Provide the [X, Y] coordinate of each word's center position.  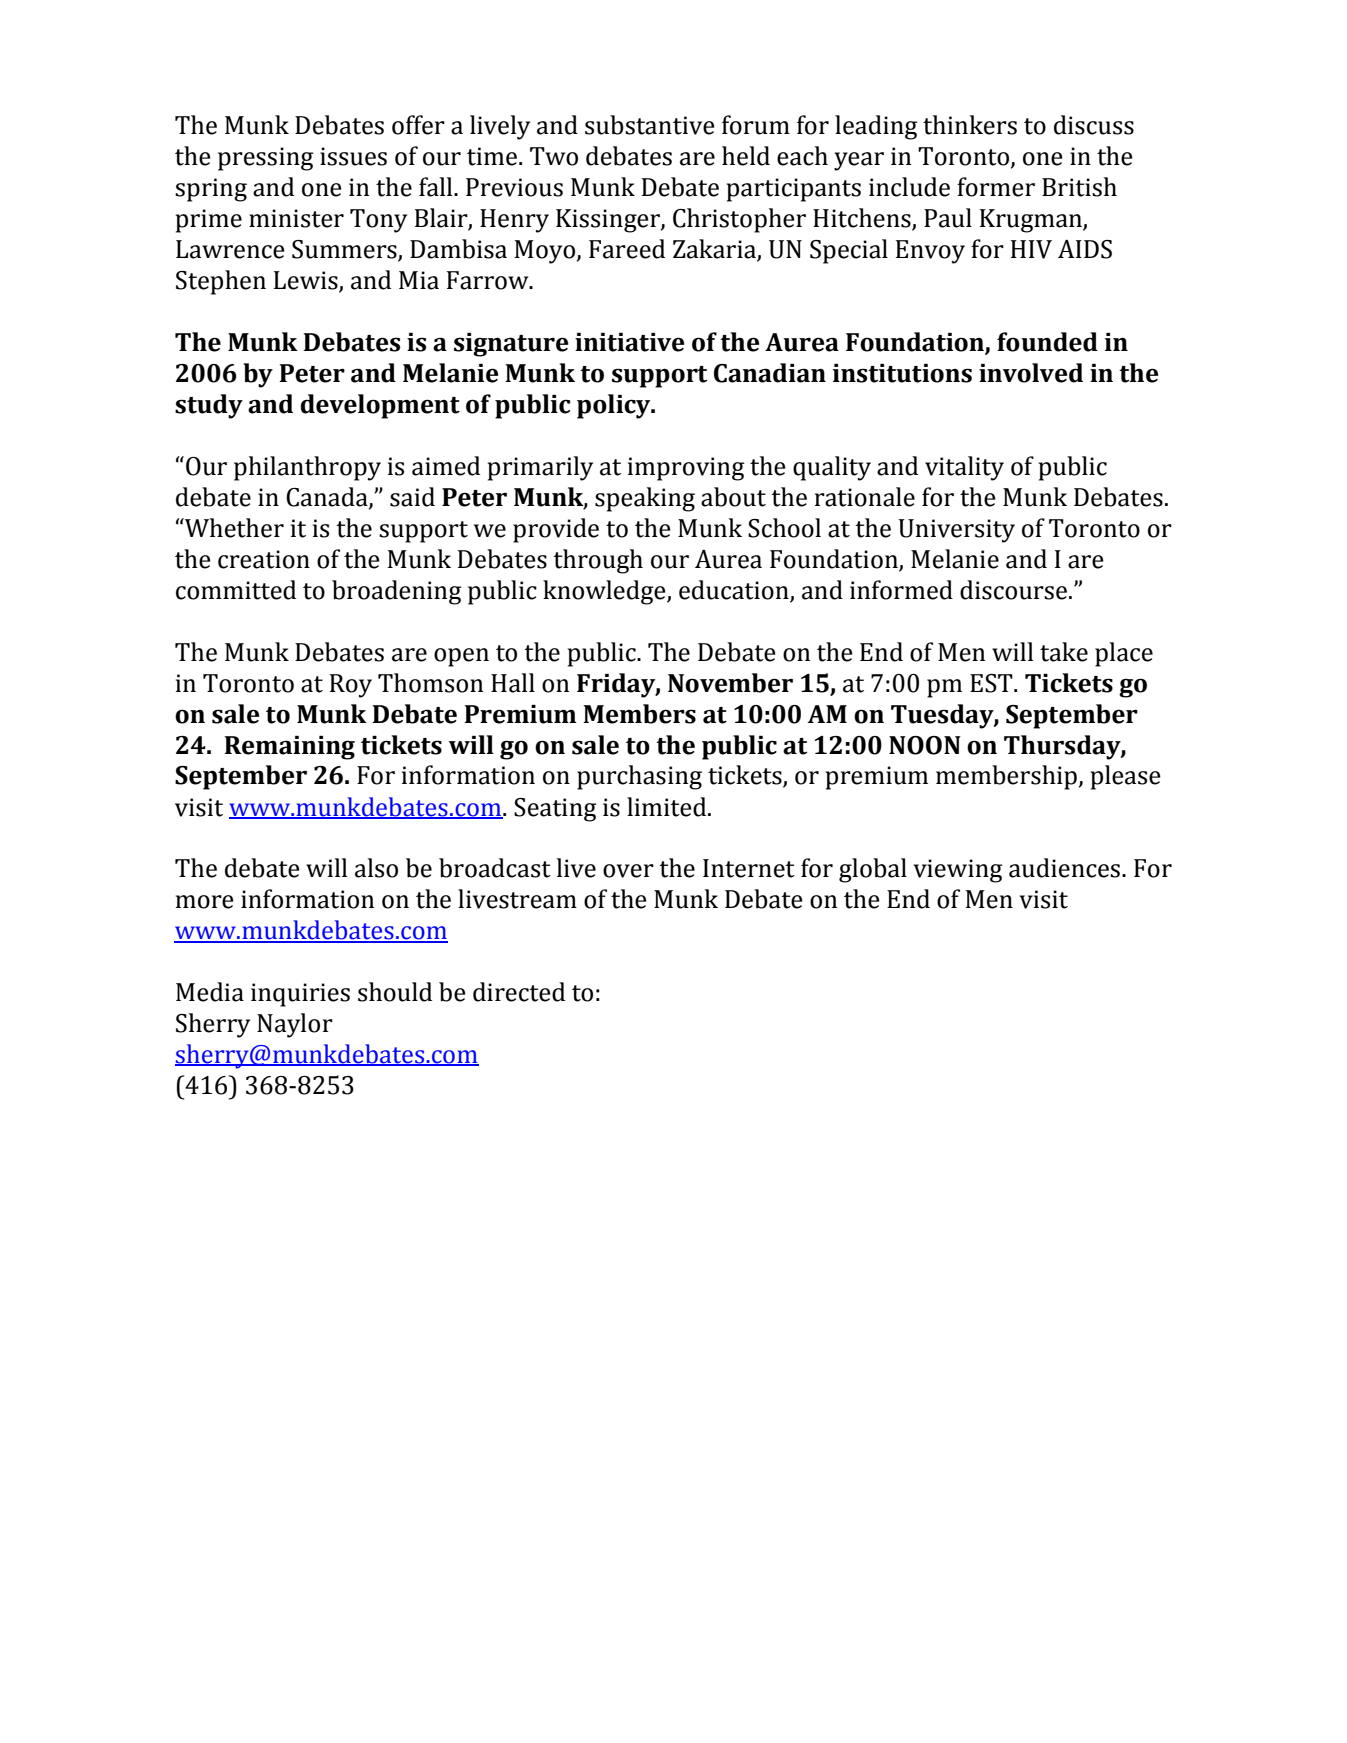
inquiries [300, 995]
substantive [650, 125]
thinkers [970, 125]
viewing [958, 871]
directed [519, 992]
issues [353, 156]
